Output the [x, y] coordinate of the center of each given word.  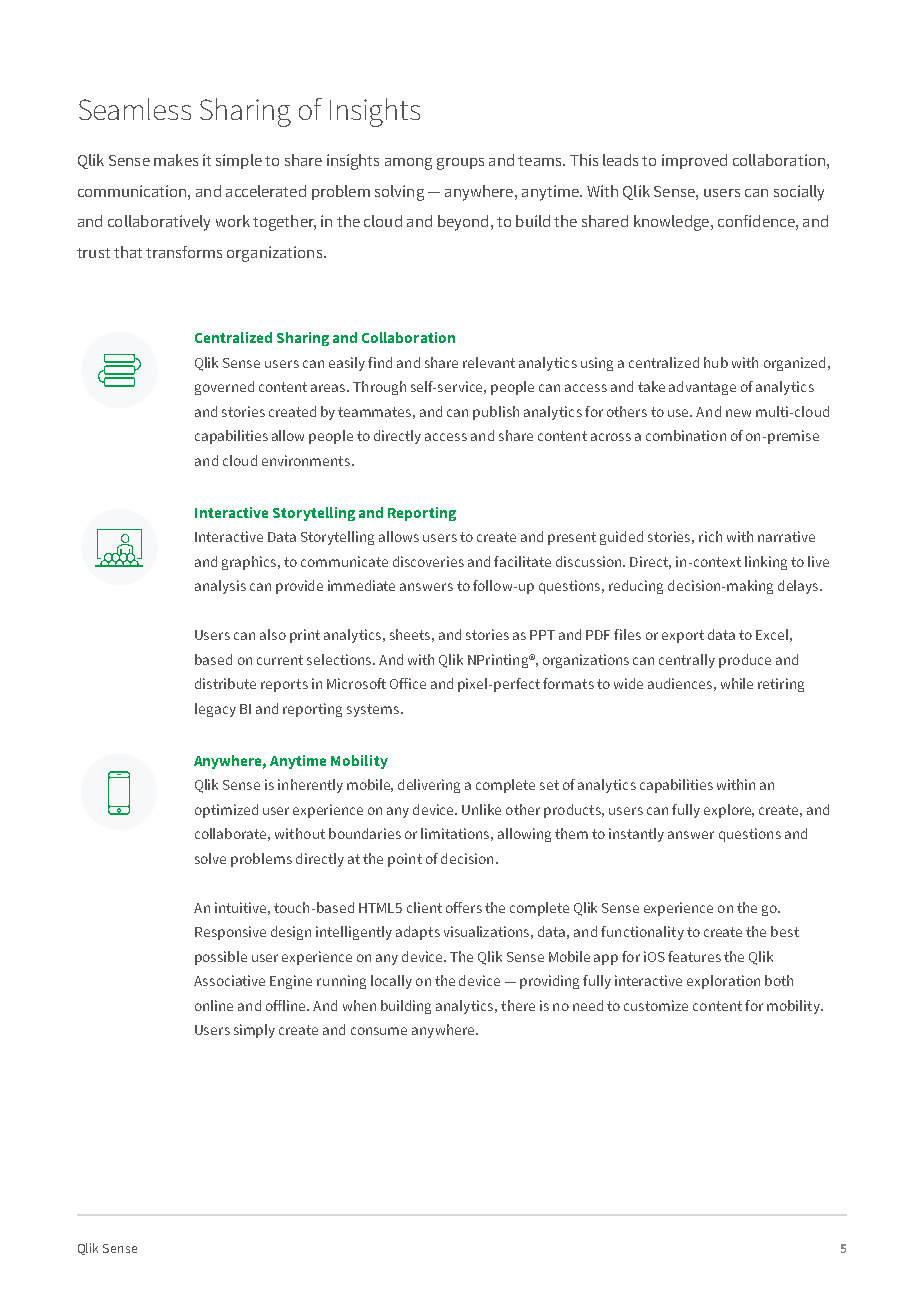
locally [391, 982]
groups [460, 164]
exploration [723, 982]
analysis [220, 587]
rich [710, 536]
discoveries [428, 561]
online [214, 1005]
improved [694, 161]
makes [176, 160]
